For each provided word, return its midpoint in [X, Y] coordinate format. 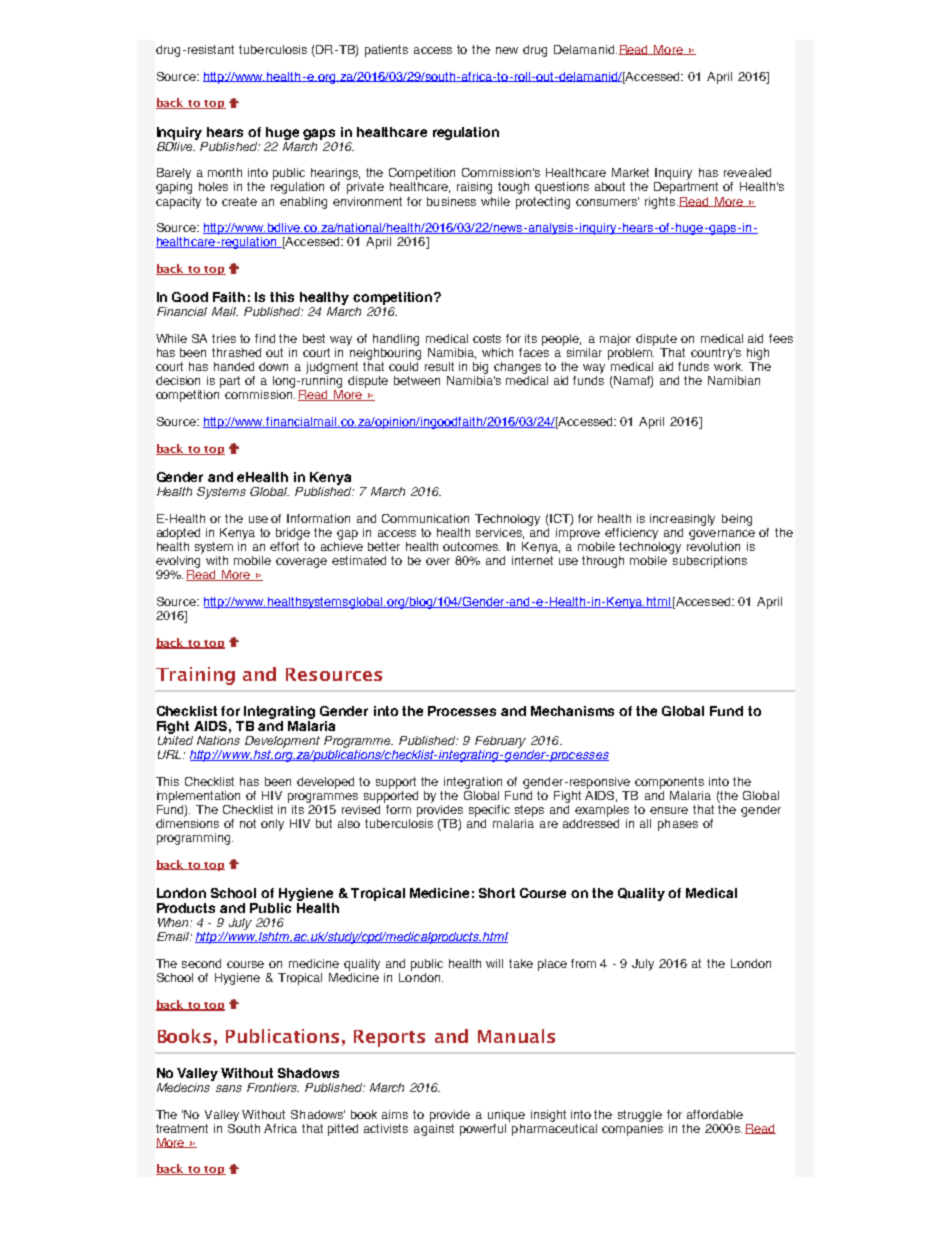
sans [229, 1088]
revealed [747, 172]
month [225, 172]
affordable [715, 1114]
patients [386, 51]
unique [506, 1116]
